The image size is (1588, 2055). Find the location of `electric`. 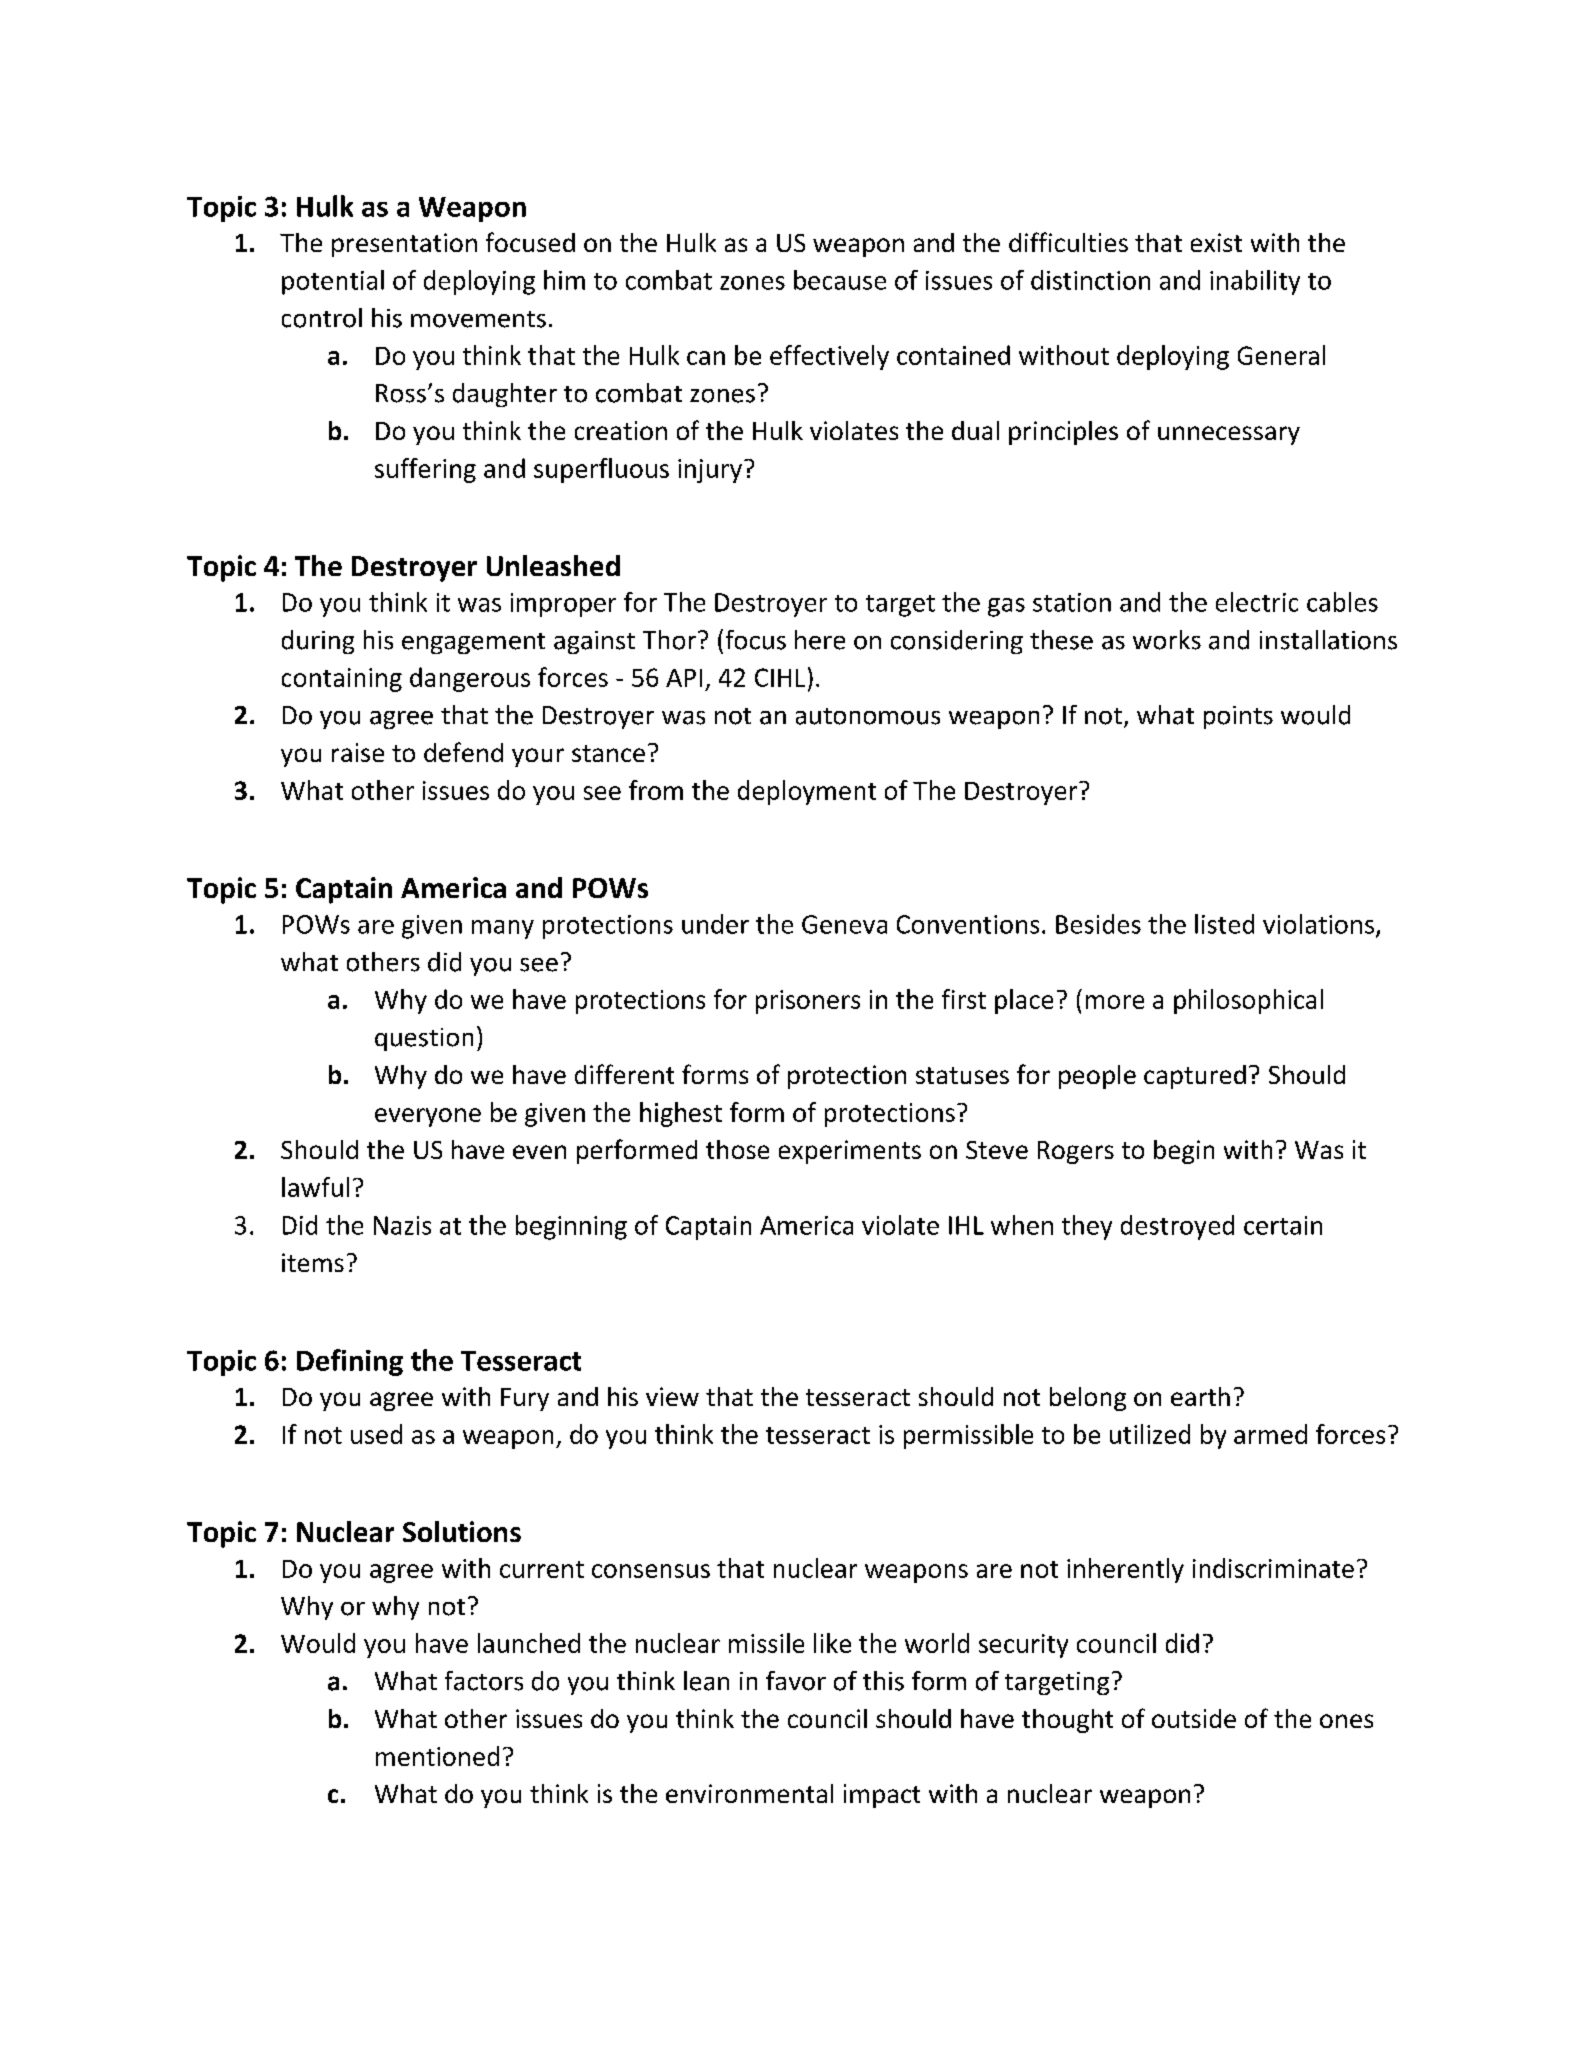

electric is located at coordinates (1257, 602).
